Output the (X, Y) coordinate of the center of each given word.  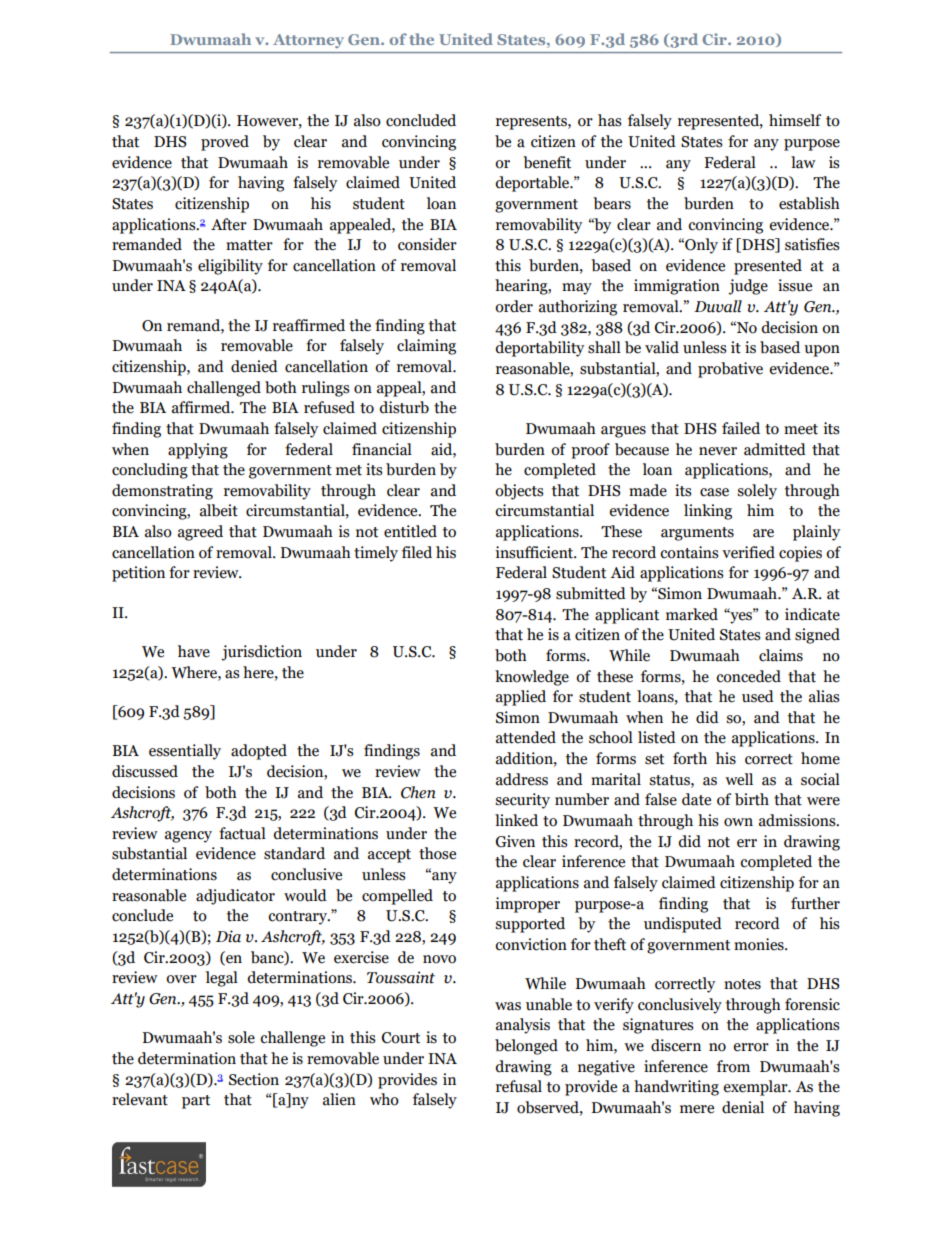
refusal (519, 1086)
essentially (185, 752)
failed (741, 428)
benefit (547, 162)
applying (198, 451)
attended (526, 737)
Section (254, 1079)
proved (225, 143)
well (739, 779)
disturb (404, 407)
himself (795, 120)
